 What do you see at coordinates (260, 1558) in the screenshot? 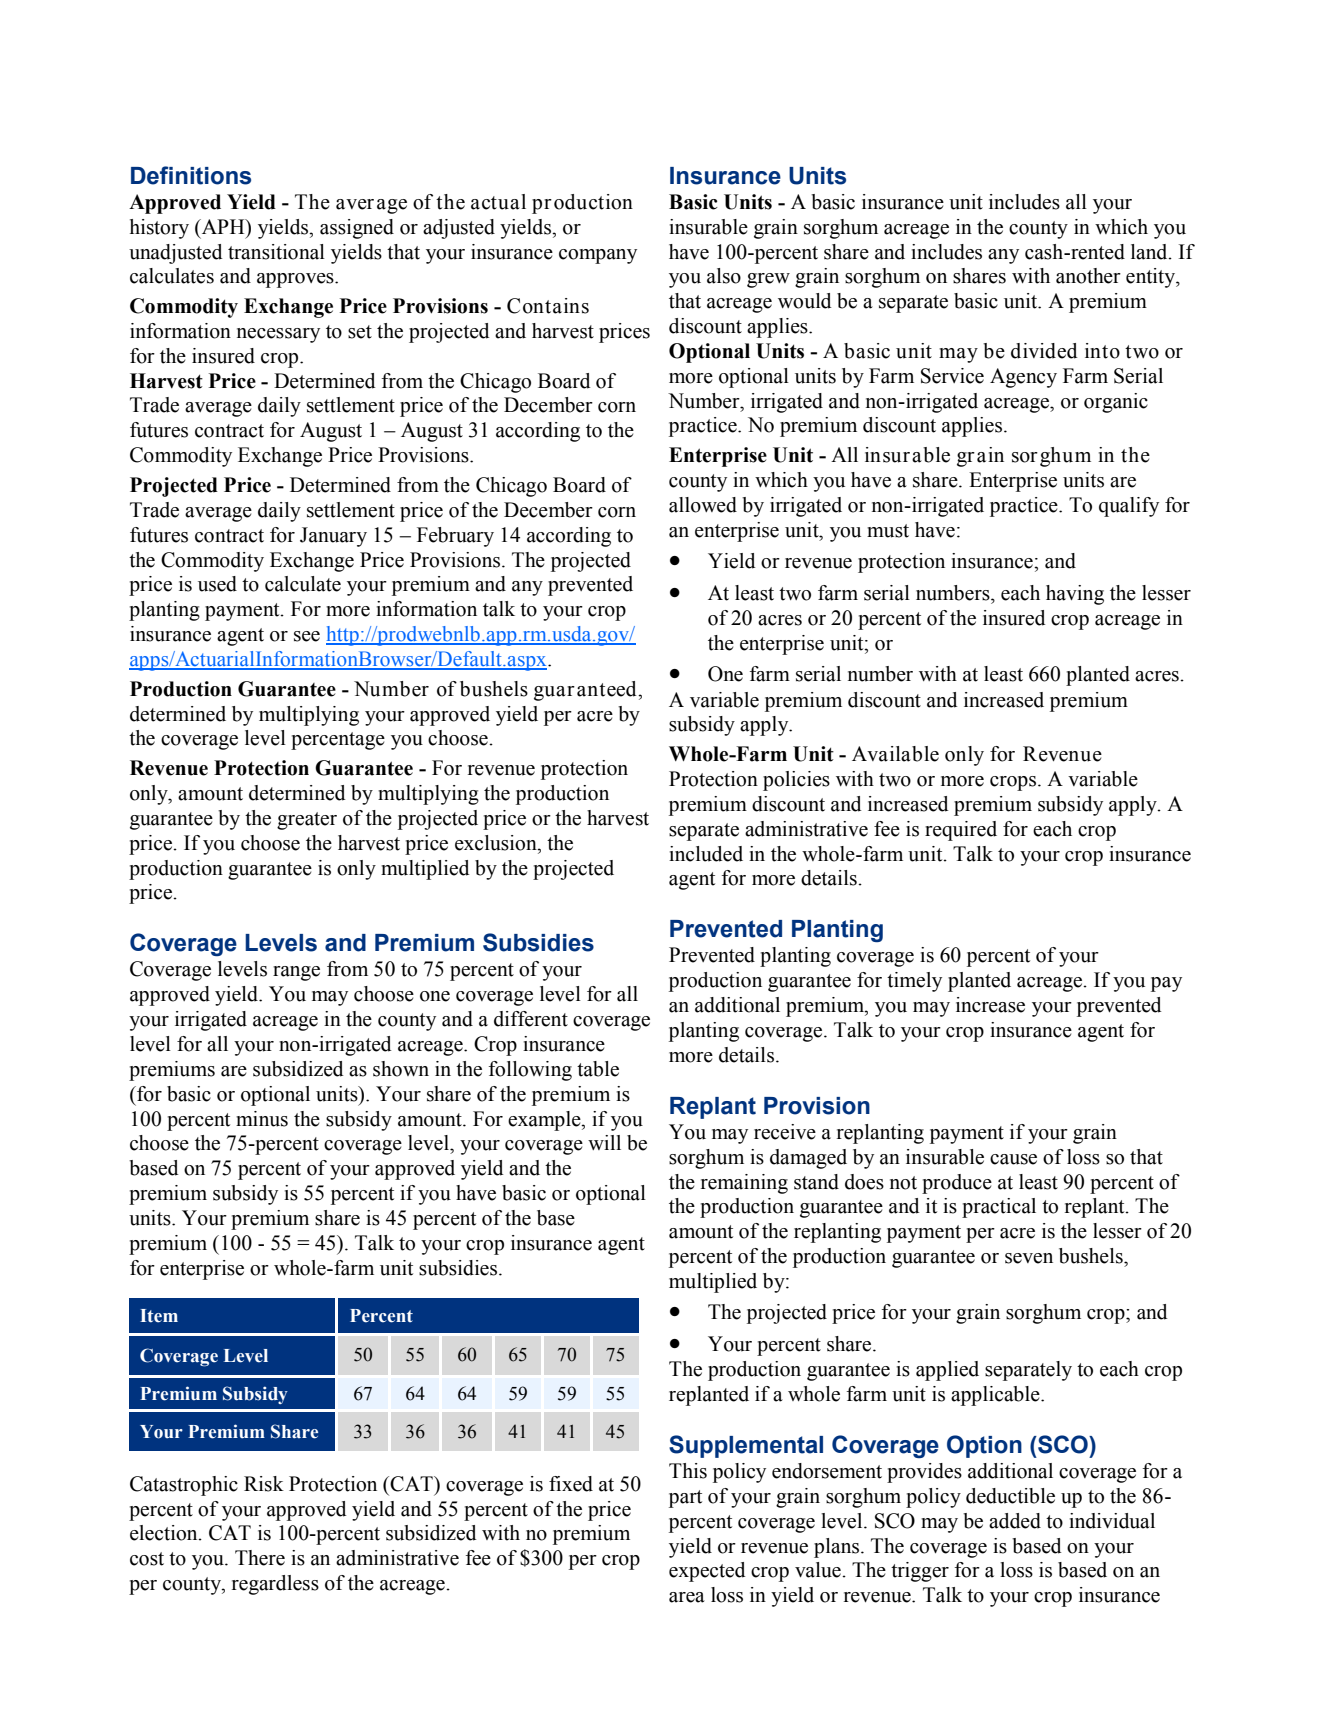
I see `There` at bounding box center [260, 1558].
